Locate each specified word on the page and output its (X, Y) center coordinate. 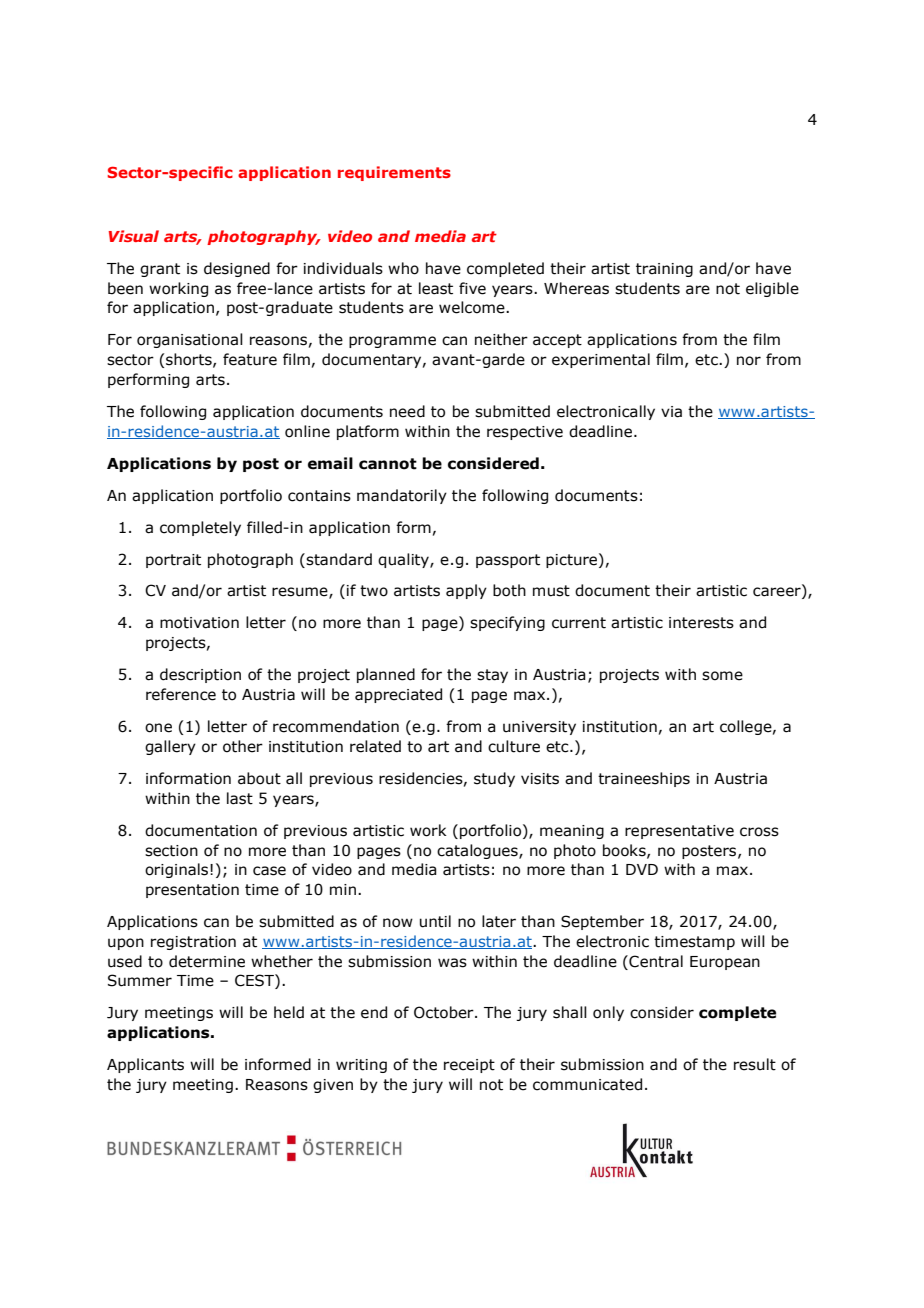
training (664, 270)
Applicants (145, 1065)
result (755, 1064)
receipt (469, 1066)
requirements (394, 173)
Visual (134, 236)
